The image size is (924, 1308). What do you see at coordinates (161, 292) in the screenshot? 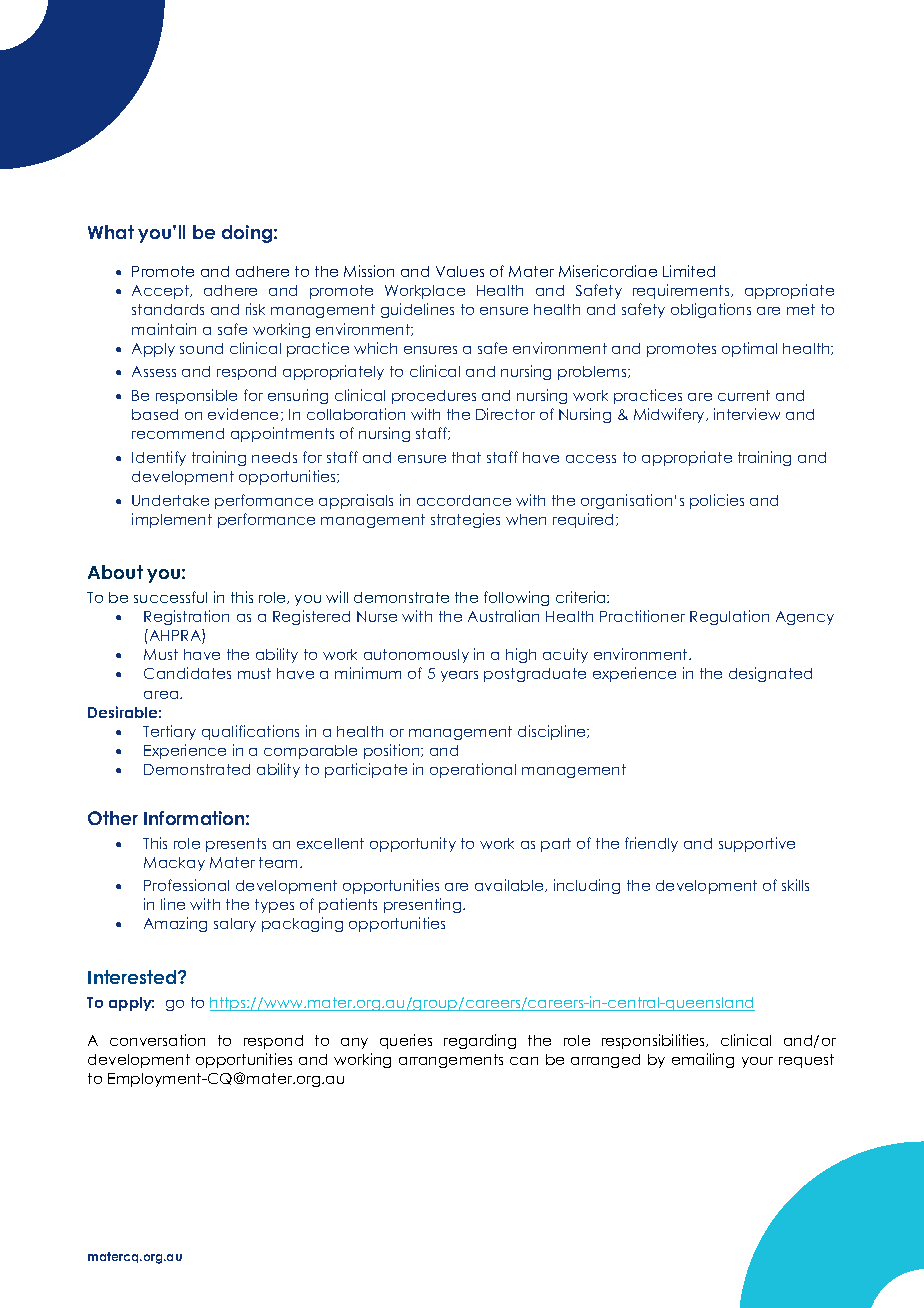
I see `Accept` at bounding box center [161, 292].
